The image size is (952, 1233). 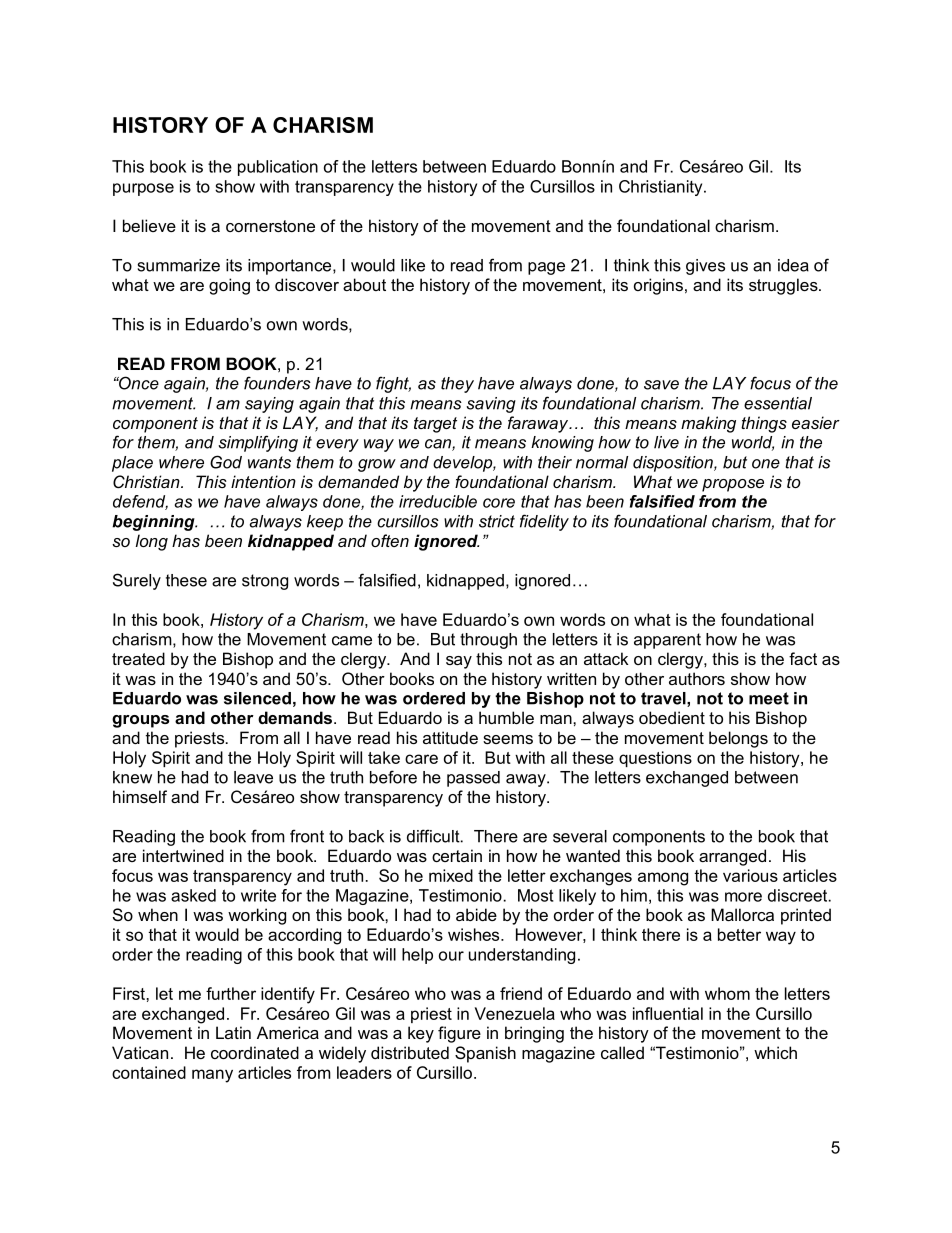 What do you see at coordinates (457, 385) in the screenshot?
I see `they` at bounding box center [457, 385].
